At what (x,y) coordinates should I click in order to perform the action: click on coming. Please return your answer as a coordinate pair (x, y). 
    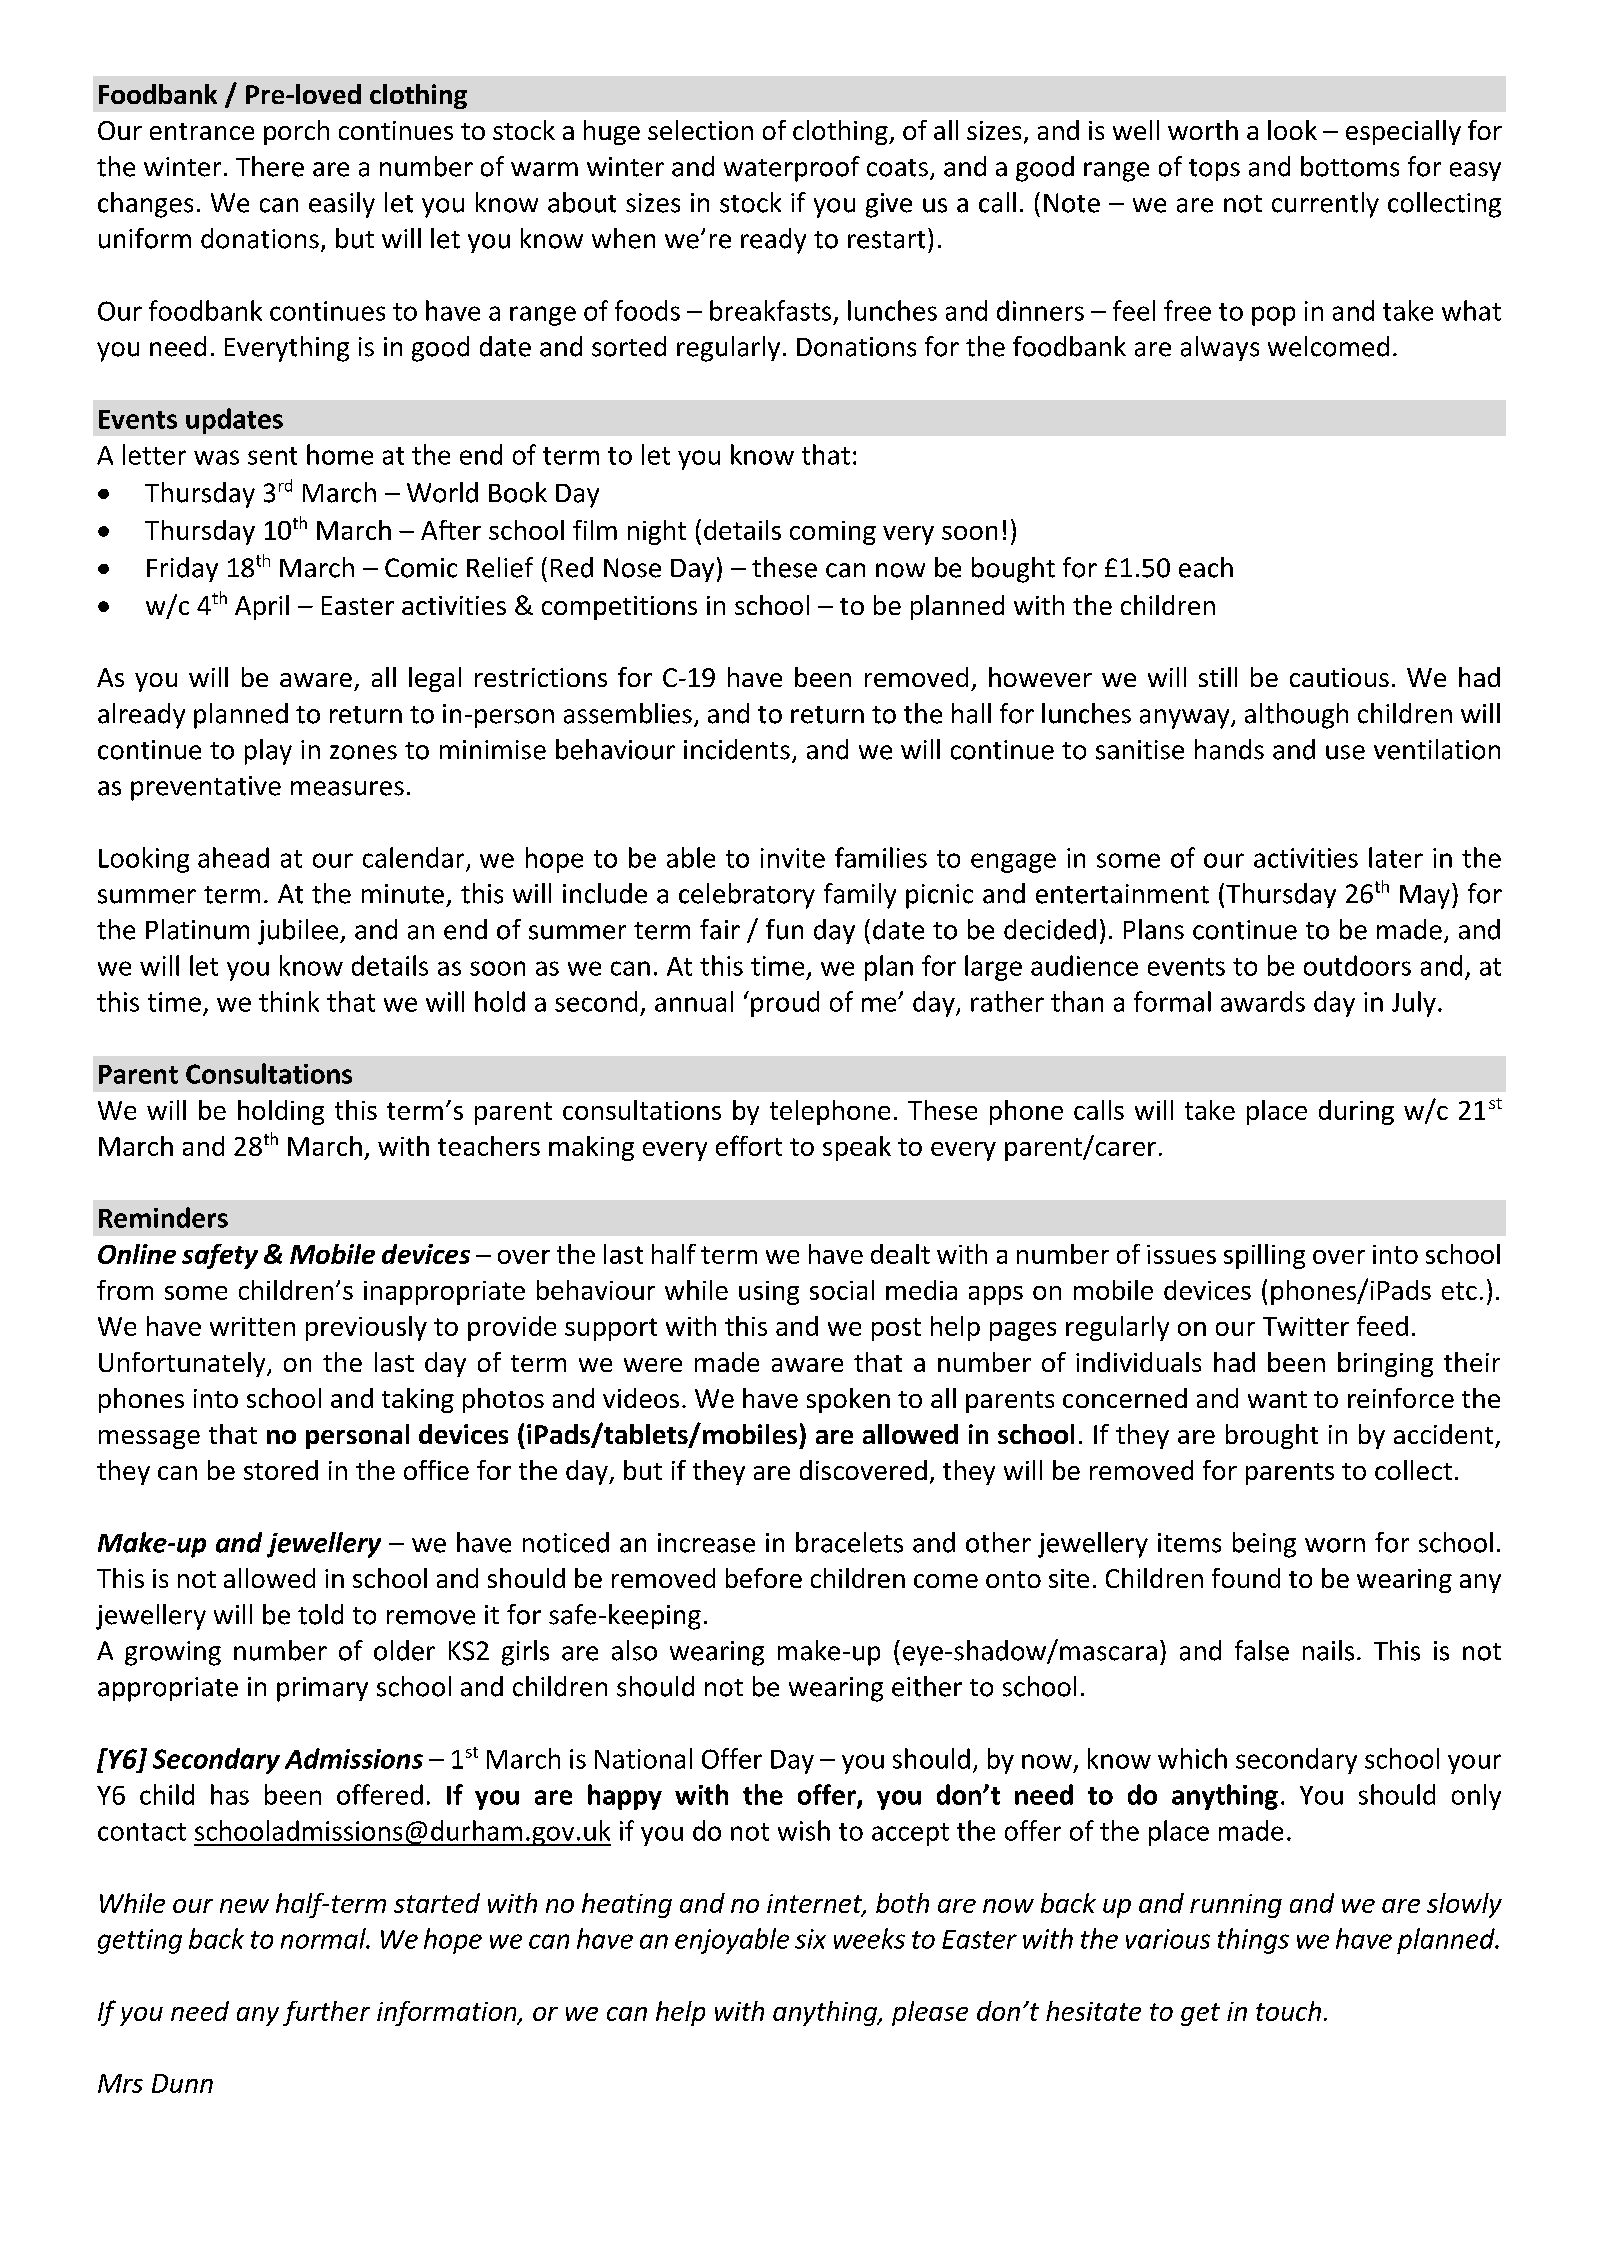
    Looking at the image, I should click on (833, 533).
